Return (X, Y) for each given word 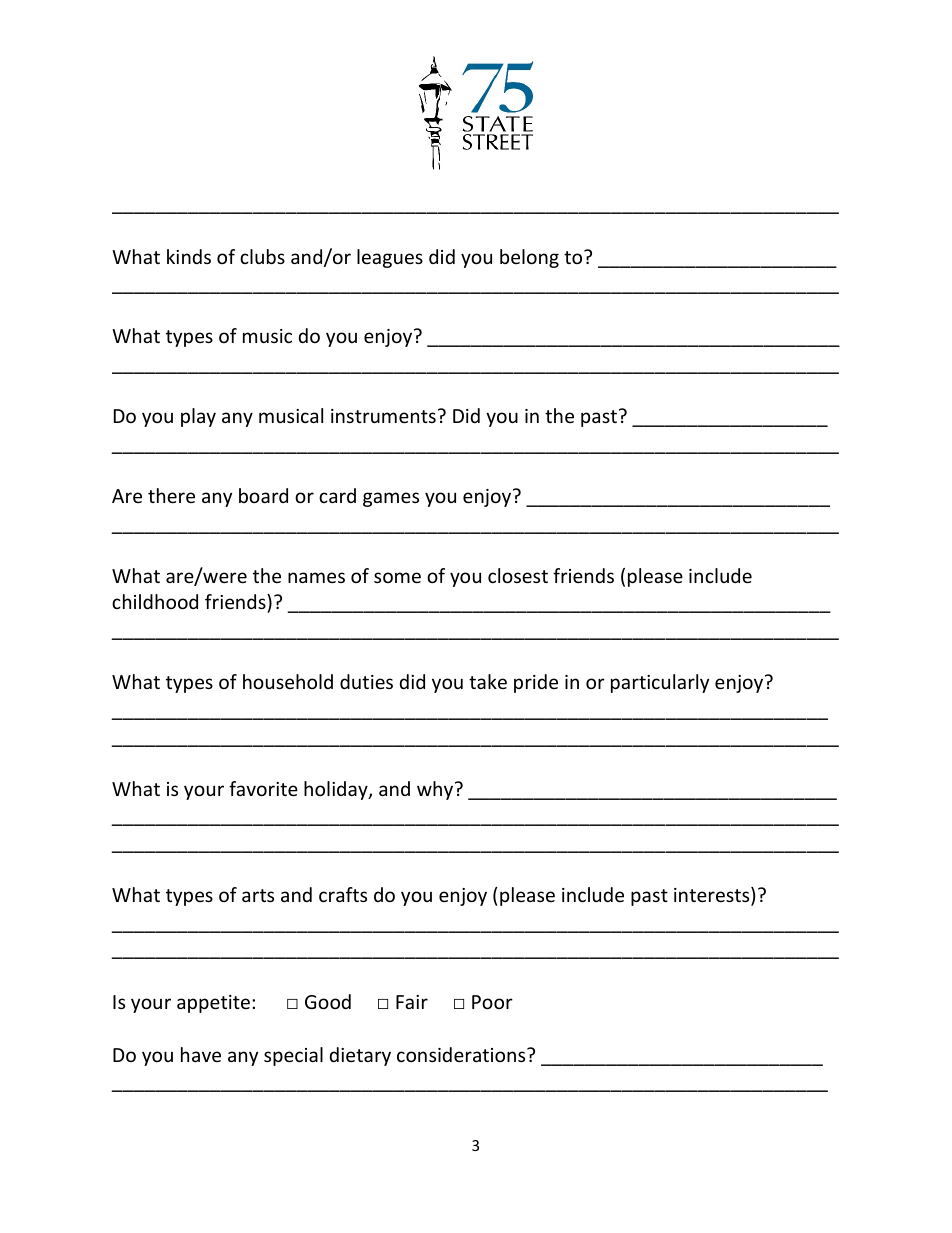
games (391, 499)
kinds (189, 256)
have (201, 1054)
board (263, 495)
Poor (492, 1002)
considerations (462, 1054)
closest (518, 575)
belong (529, 258)
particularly (660, 683)
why (436, 790)
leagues (390, 258)
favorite (263, 788)
